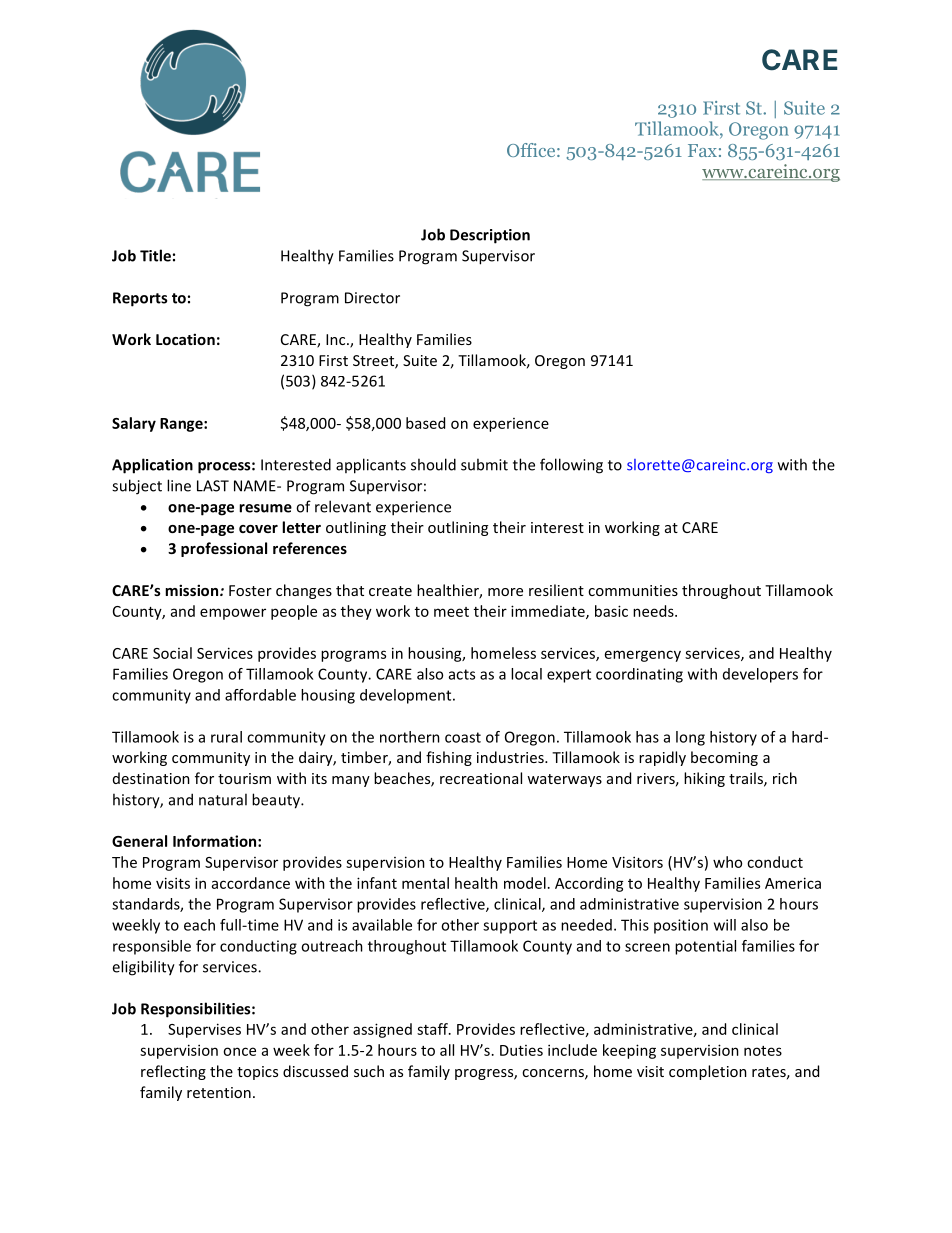 The width and height of the screenshot is (952, 1233). What do you see at coordinates (233, 614) in the screenshot?
I see `empower` at bounding box center [233, 614].
